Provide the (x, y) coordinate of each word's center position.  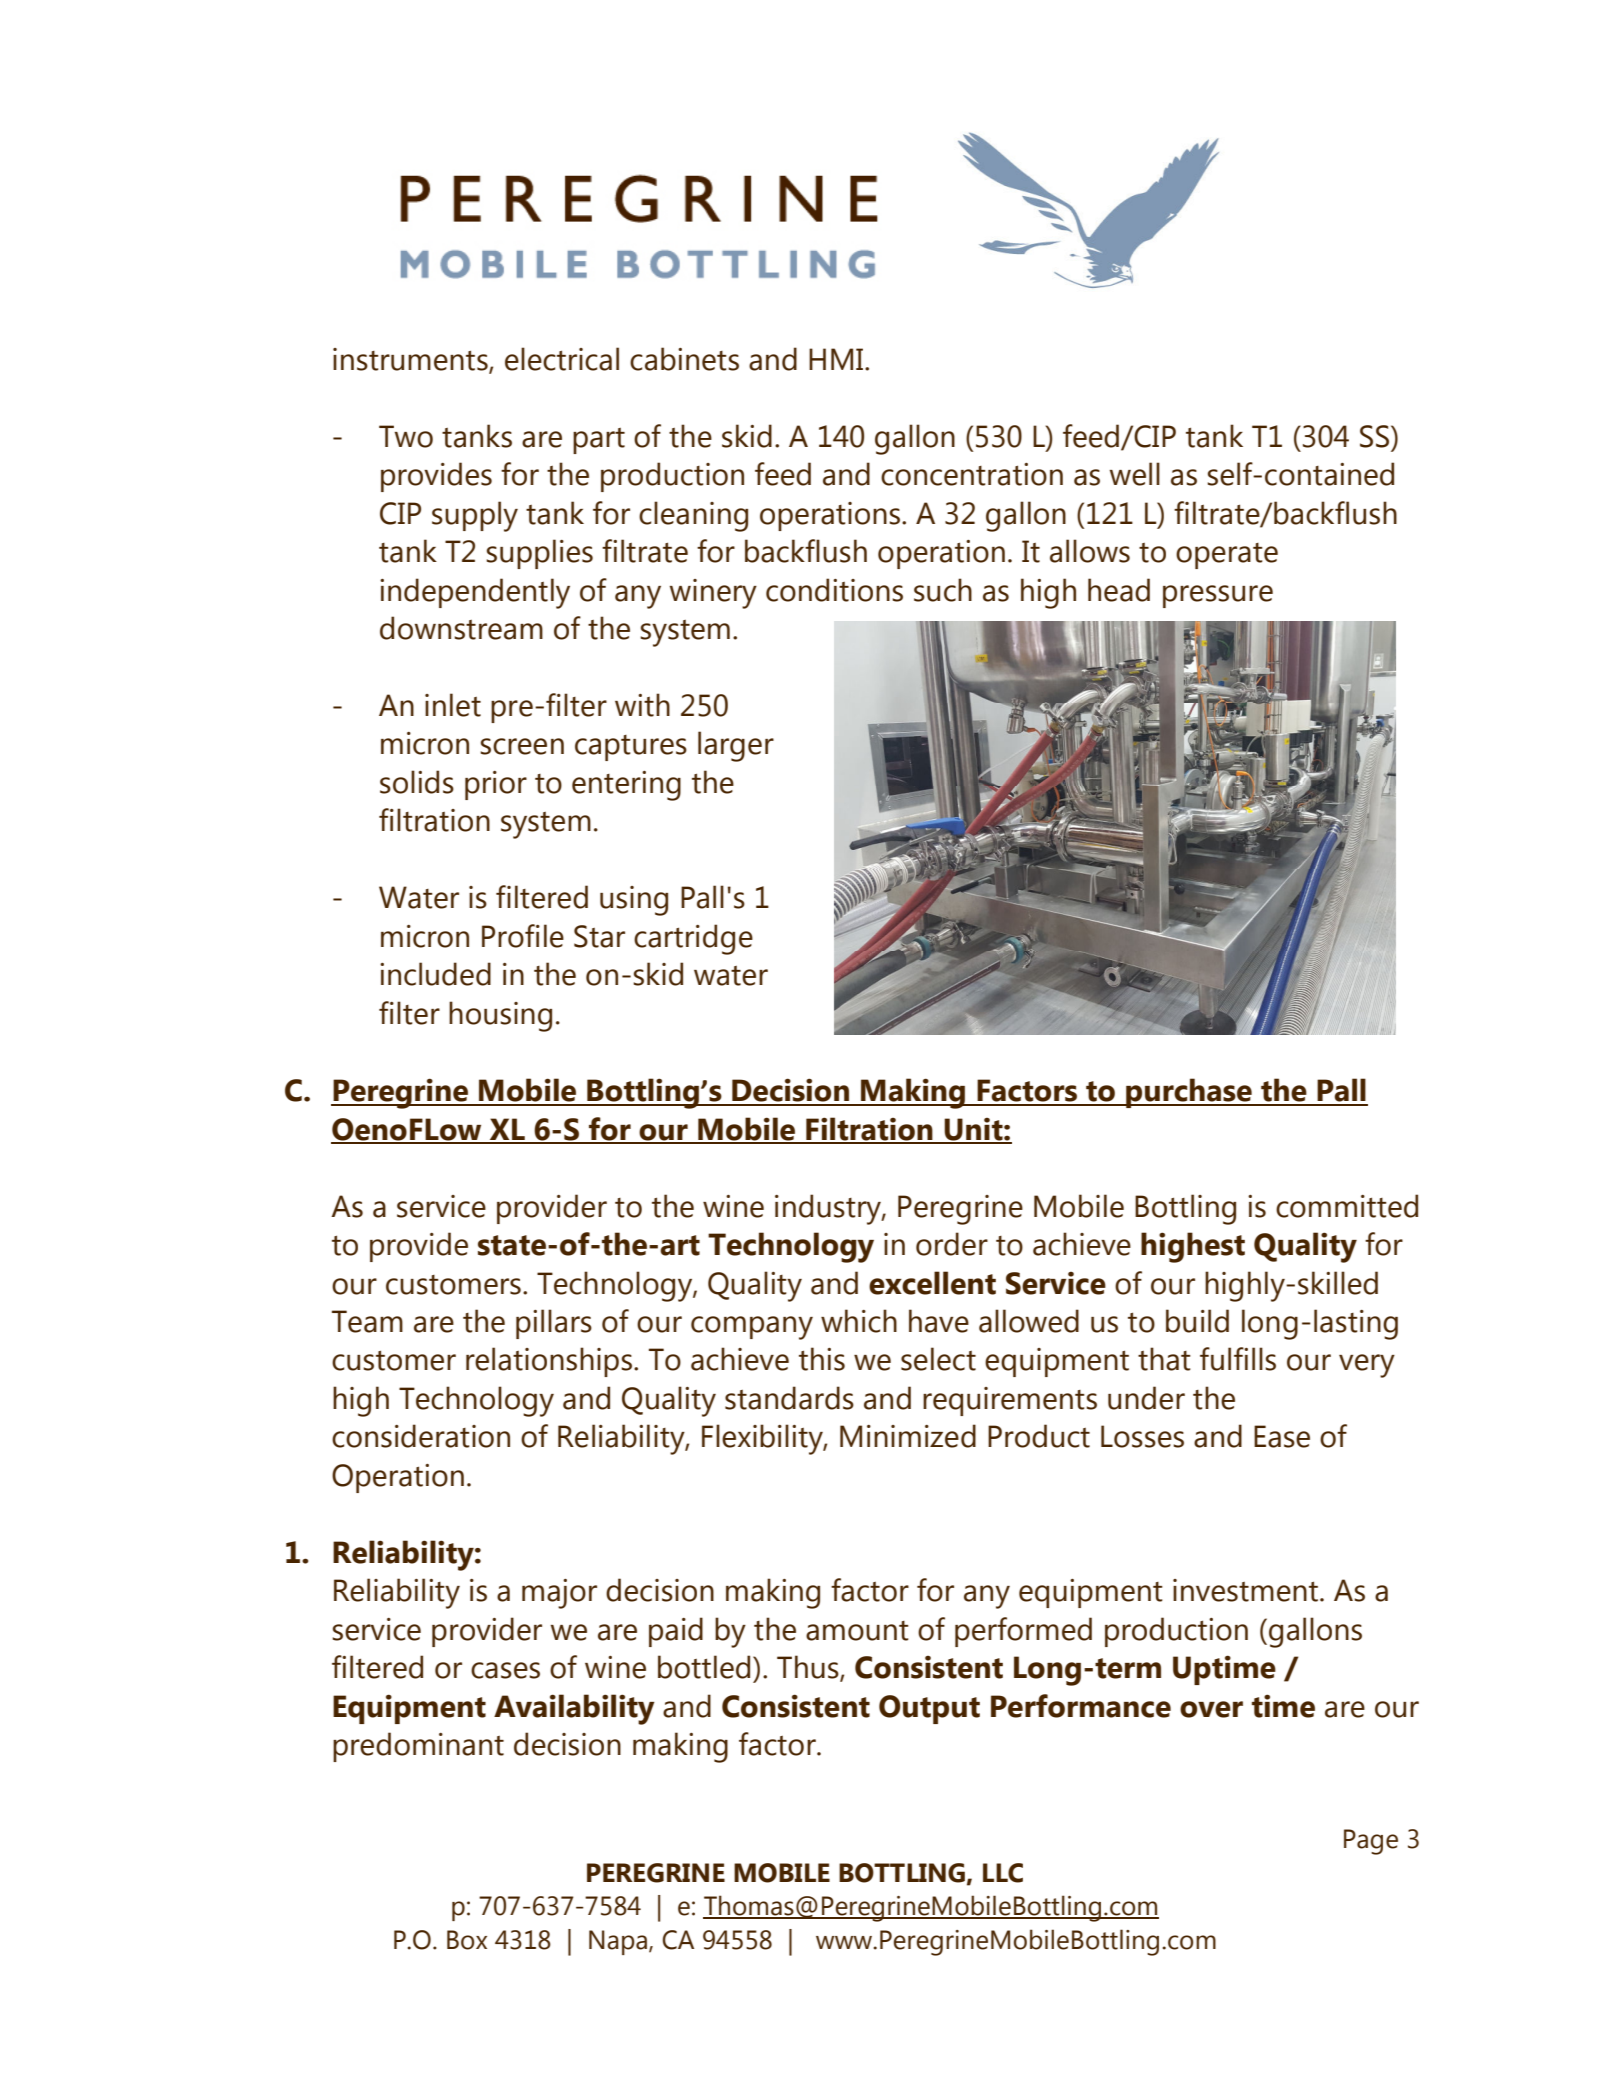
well (1134, 474)
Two (406, 436)
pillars (554, 1324)
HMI (837, 359)
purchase (1189, 1093)
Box (467, 1940)
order (952, 1244)
